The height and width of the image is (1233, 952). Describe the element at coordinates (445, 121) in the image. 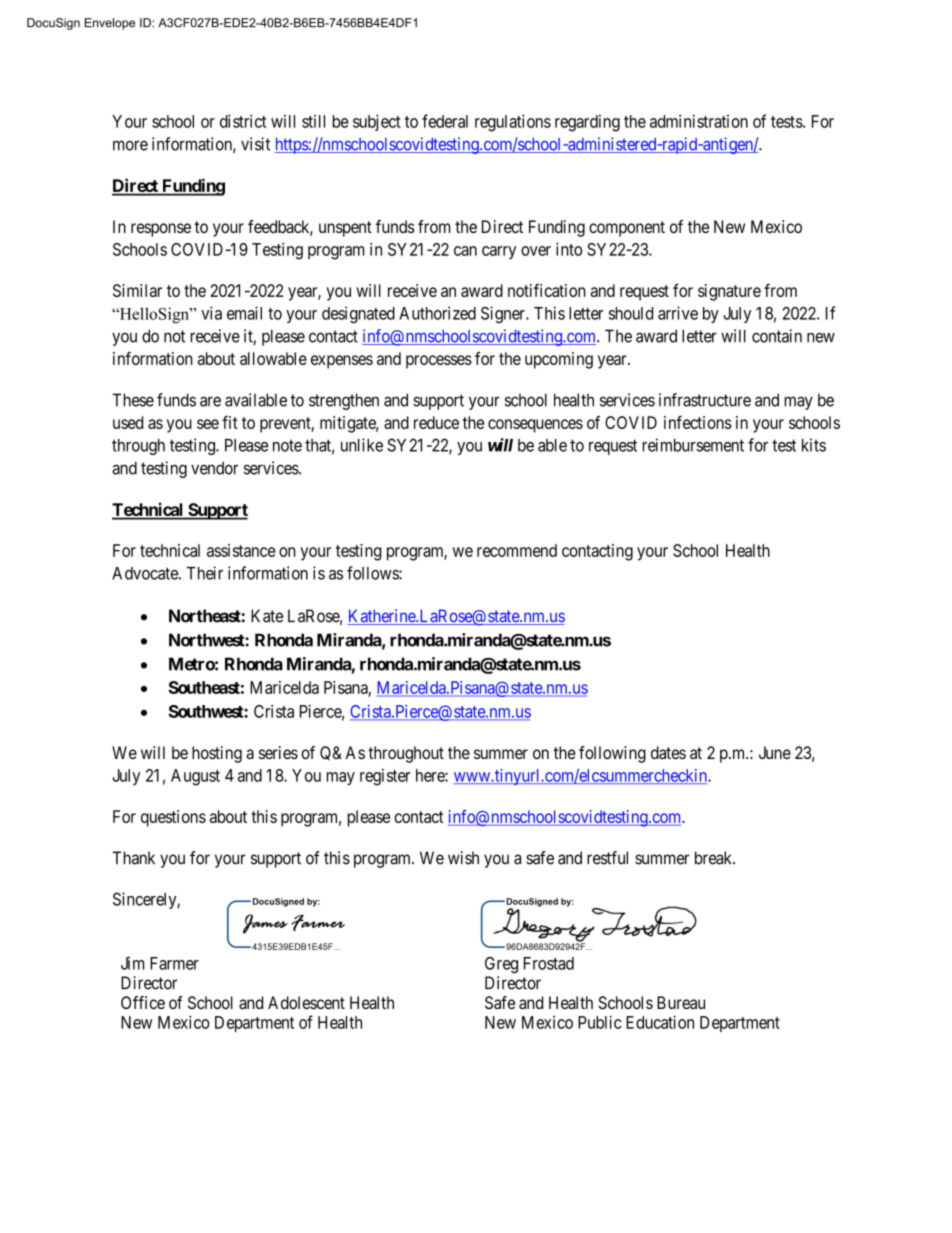

I see `federal` at that location.
